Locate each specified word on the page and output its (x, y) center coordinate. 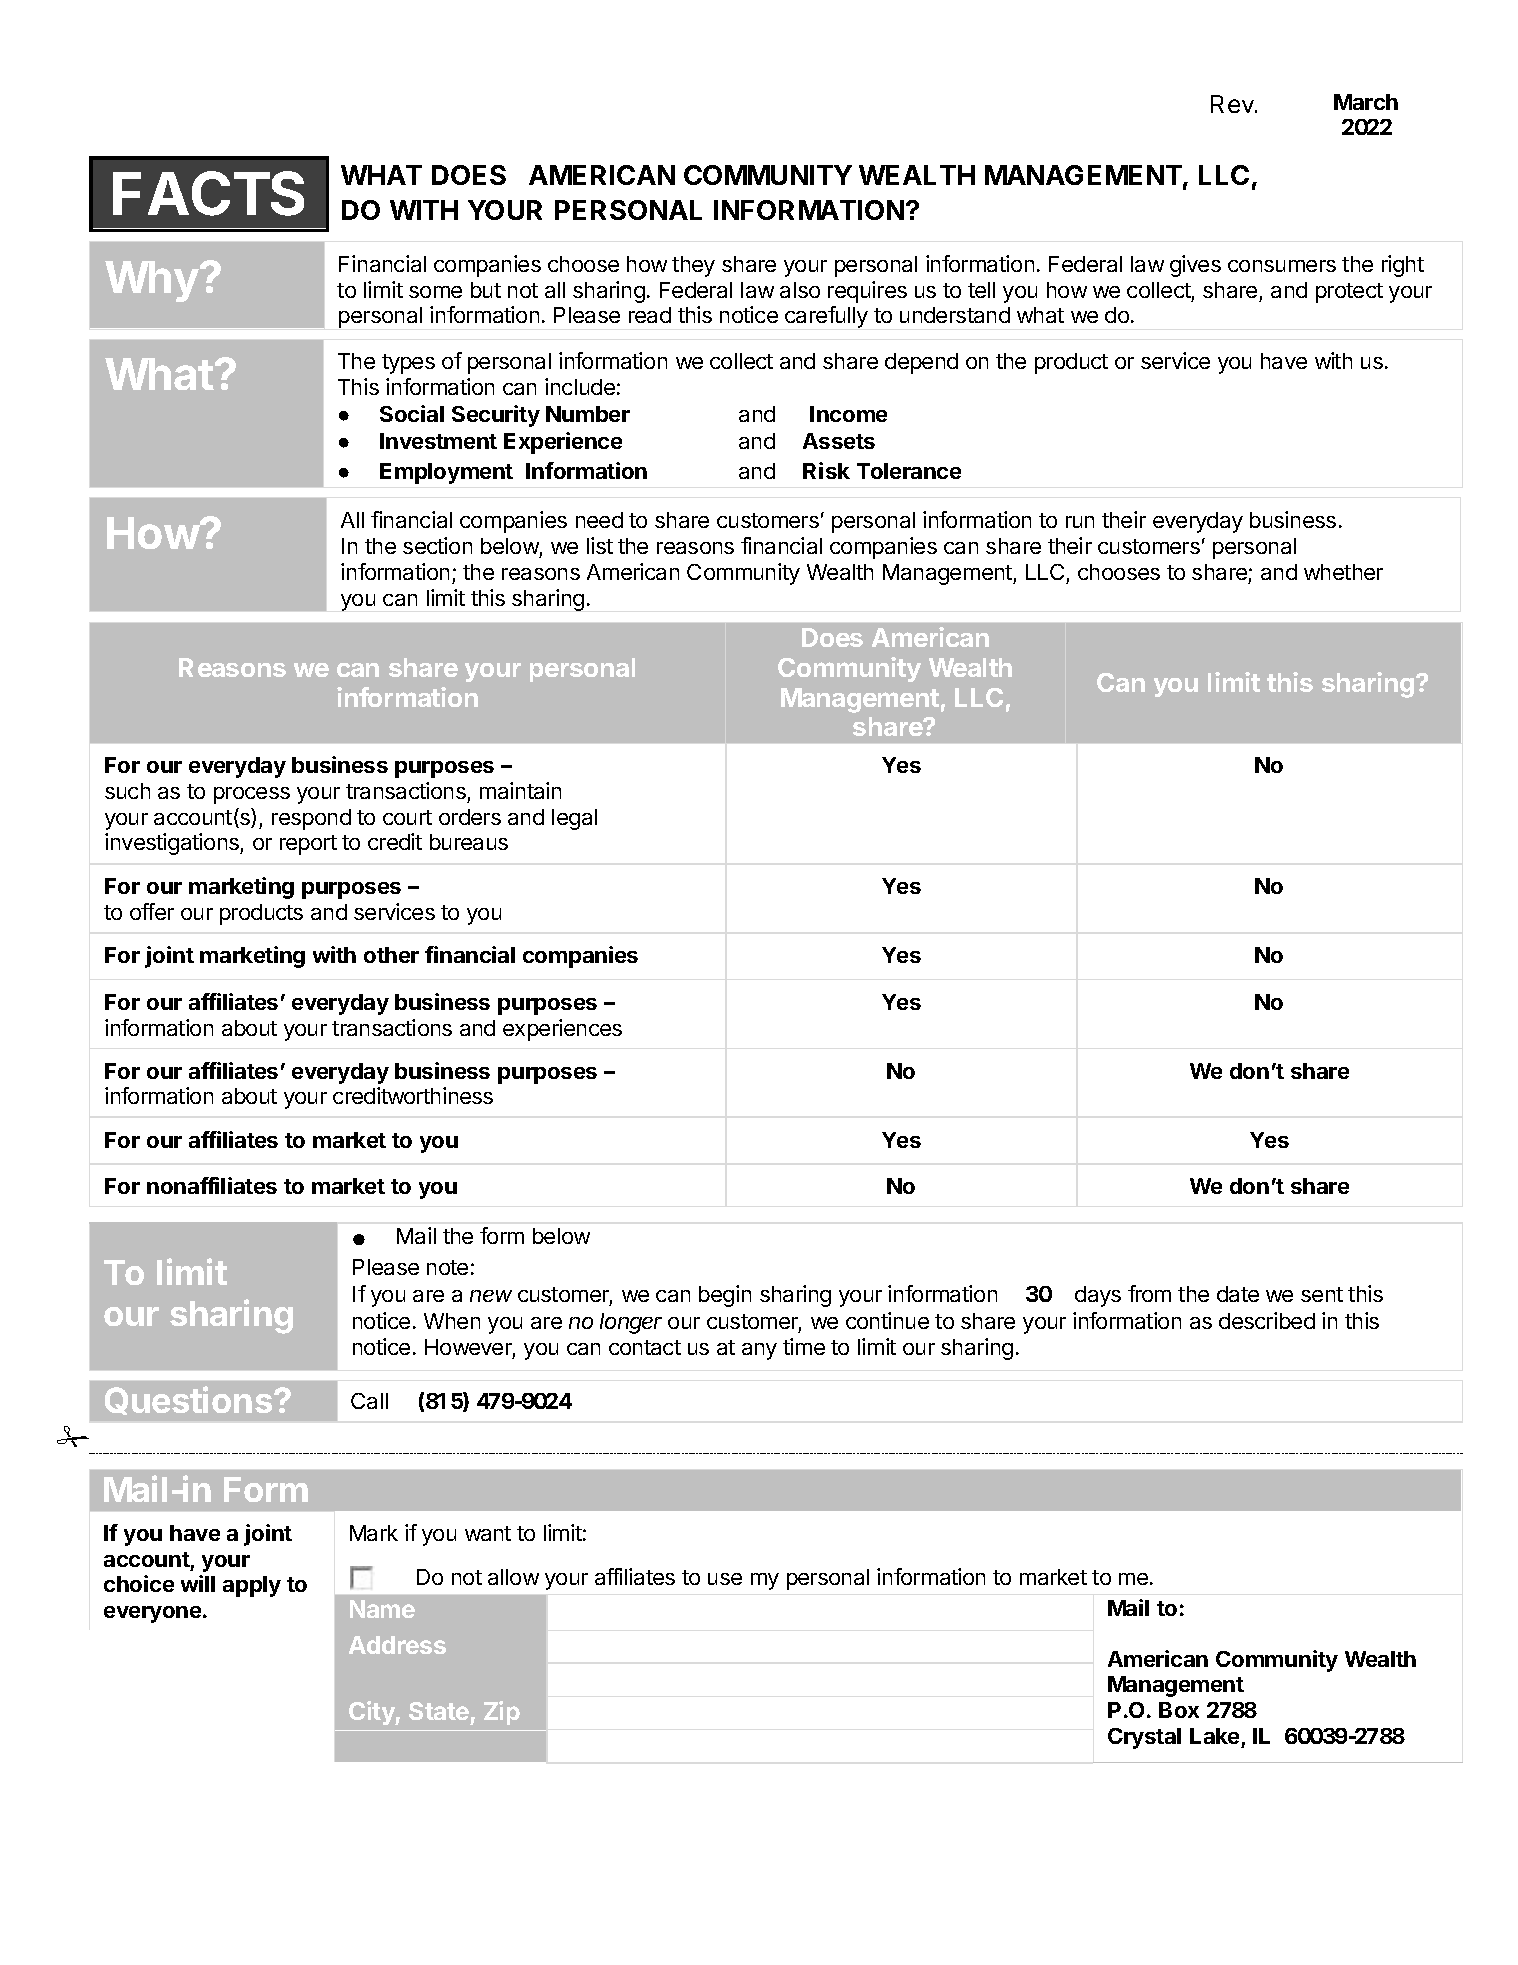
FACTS (208, 193)
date (1238, 1294)
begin (725, 1296)
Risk (826, 470)
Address (397, 1645)
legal (574, 819)
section (437, 545)
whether (1343, 572)
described (1267, 1320)
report (308, 845)
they (693, 266)
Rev (1233, 104)
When (452, 1321)
